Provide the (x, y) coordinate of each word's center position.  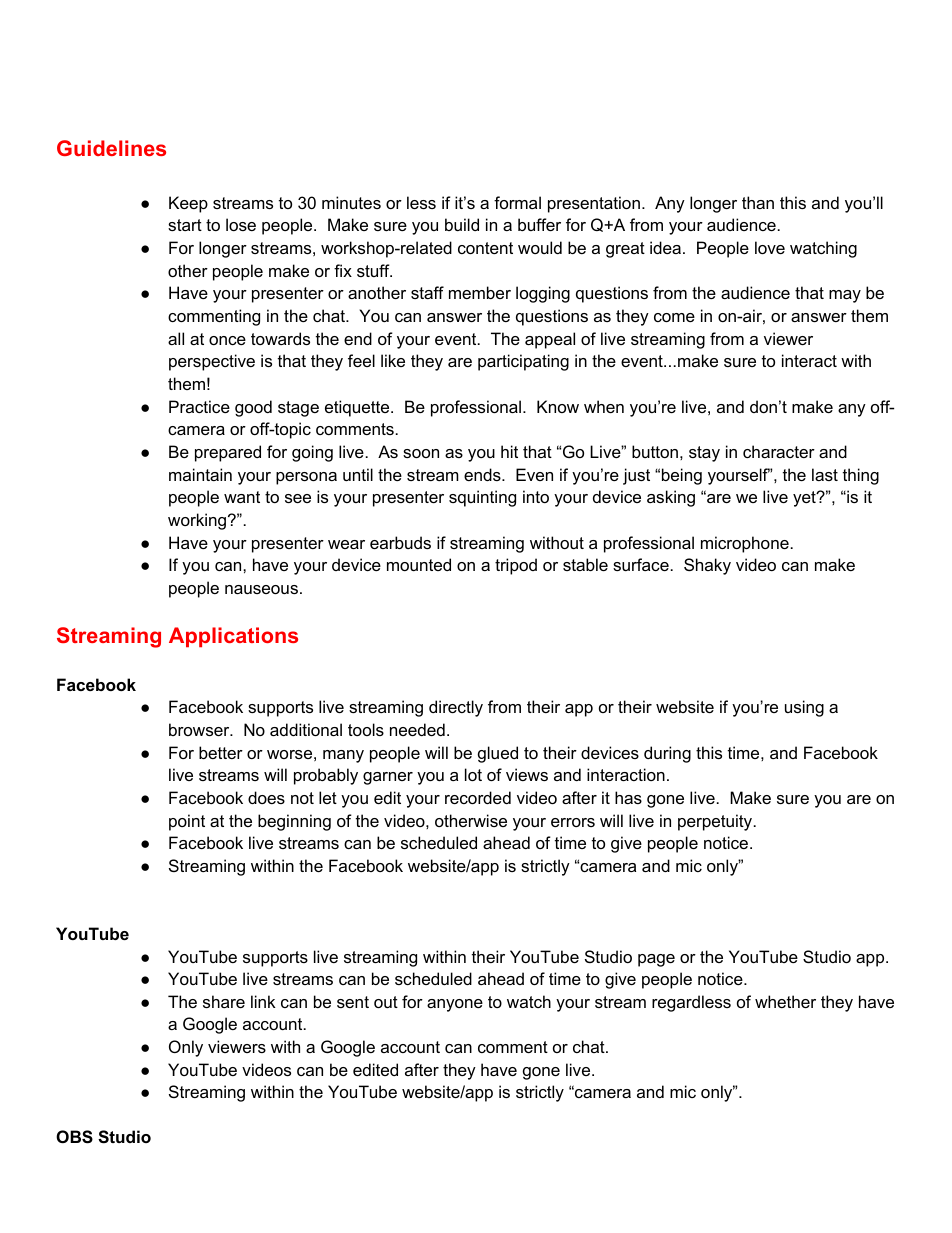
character (779, 451)
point (187, 822)
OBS (74, 1137)
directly (456, 708)
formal (517, 202)
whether (785, 1001)
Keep (188, 204)
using (804, 708)
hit (509, 451)
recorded (478, 797)
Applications (233, 637)
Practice (199, 406)
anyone (455, 1005)
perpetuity (716, 822)
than (758, 202)
